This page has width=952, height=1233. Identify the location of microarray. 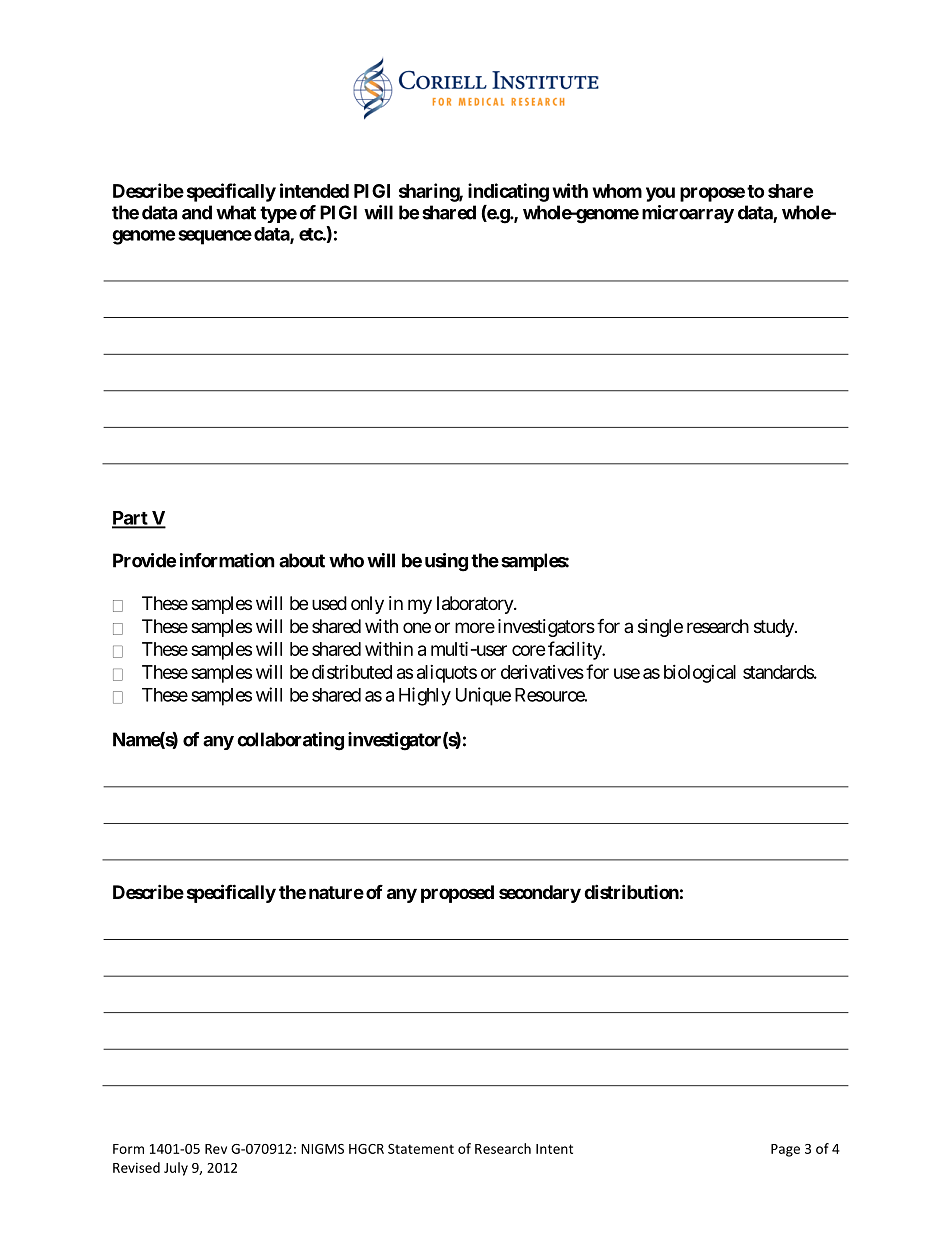
(688, 214).
